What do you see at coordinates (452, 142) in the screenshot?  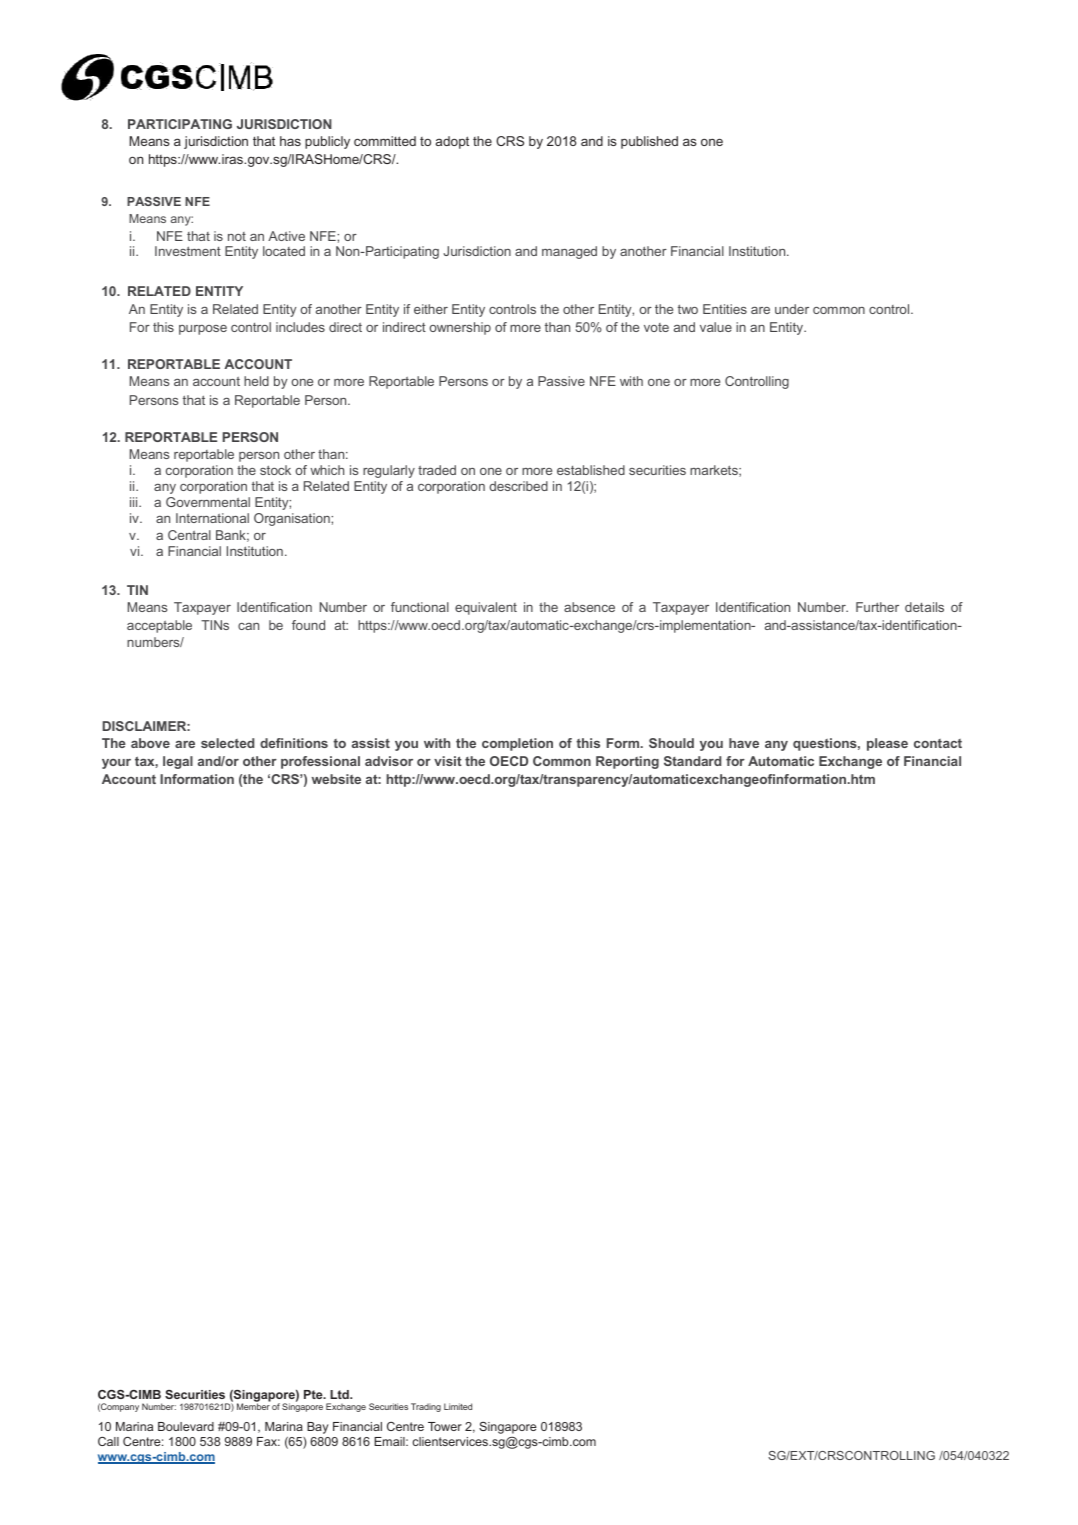 I see `adopt` at bounding box center [452, 142].
